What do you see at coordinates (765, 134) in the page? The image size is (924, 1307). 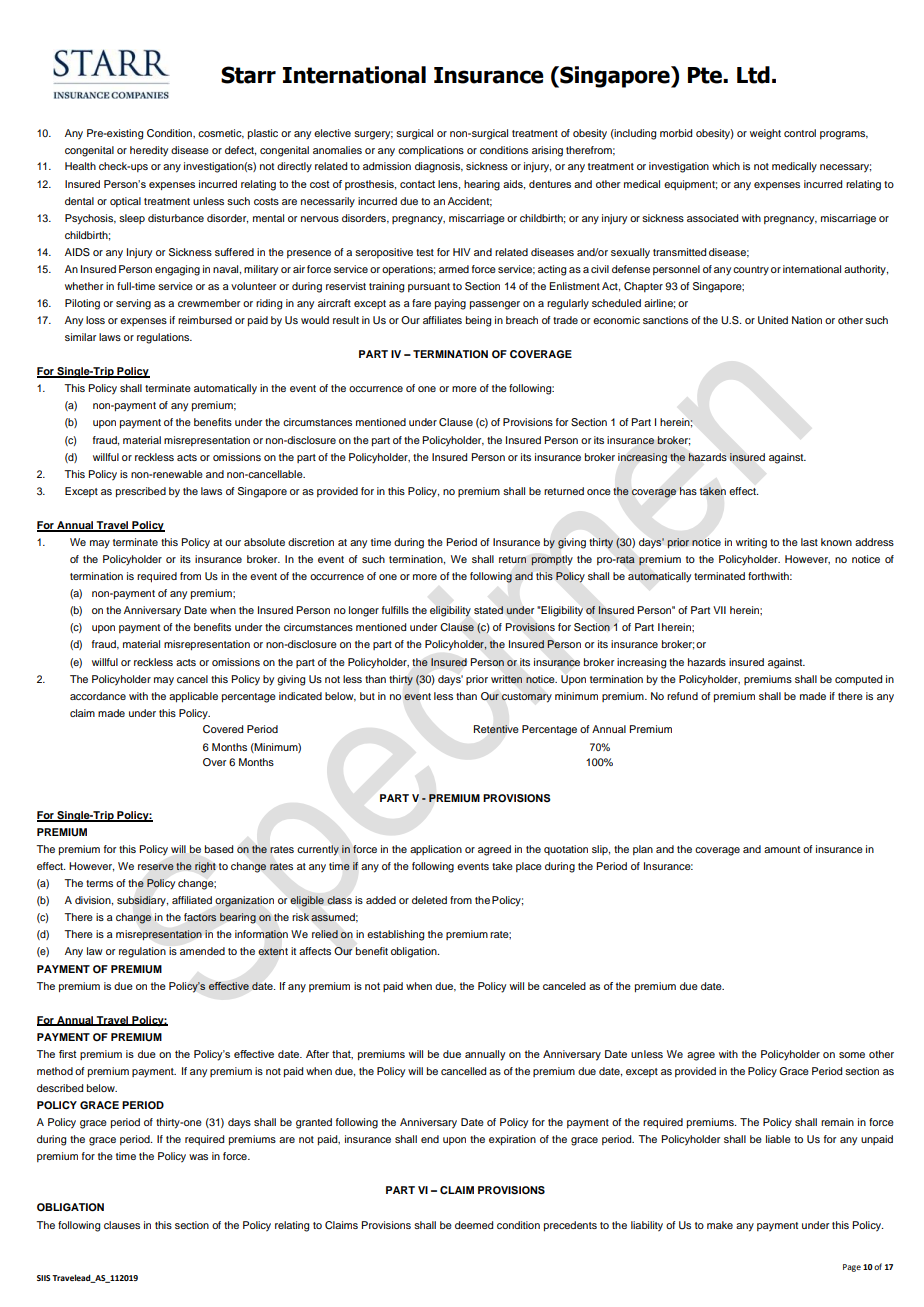 I see `weight` at bounding box center [765, 134].
